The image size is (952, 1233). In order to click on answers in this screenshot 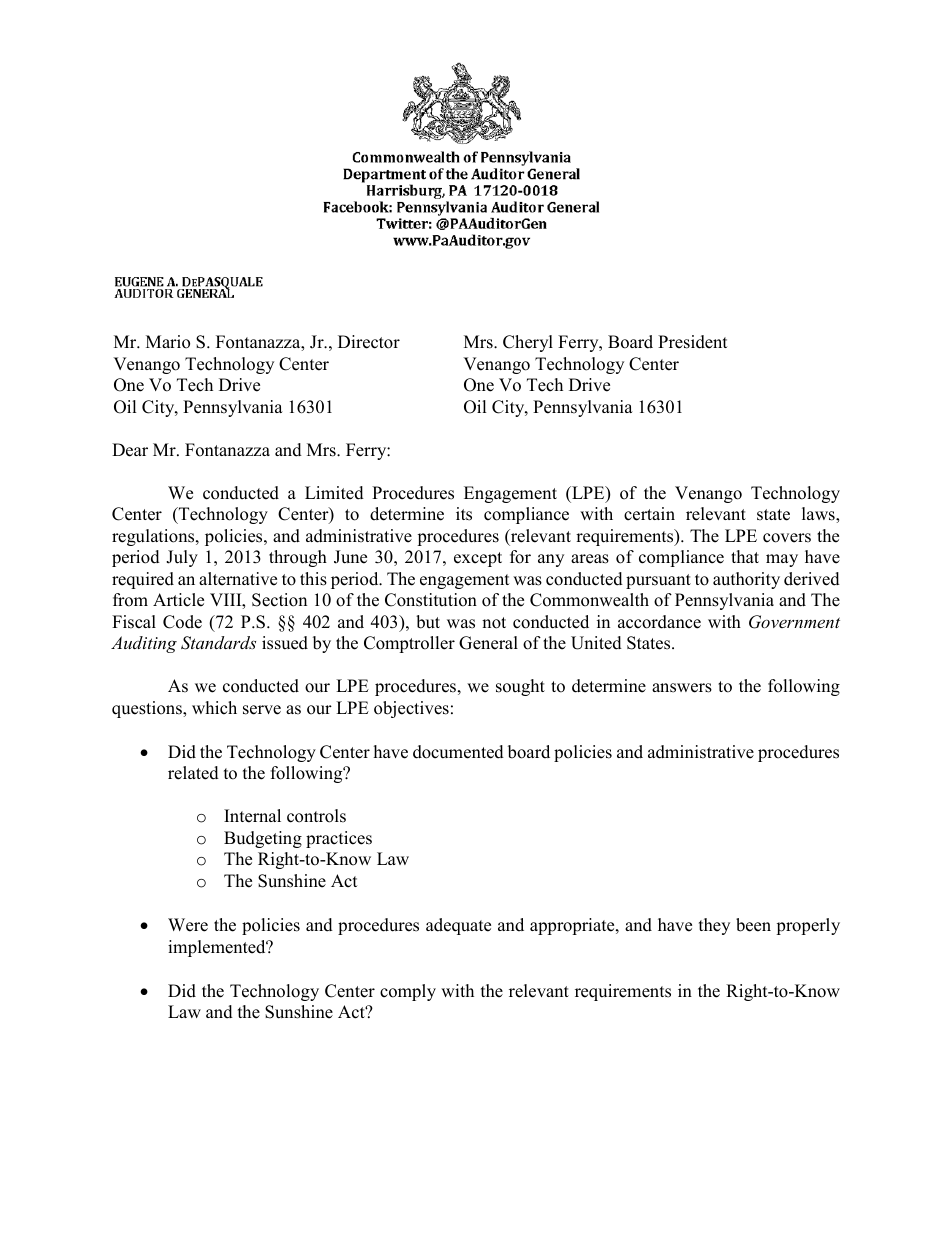, I will do `click(682, 688)`.
